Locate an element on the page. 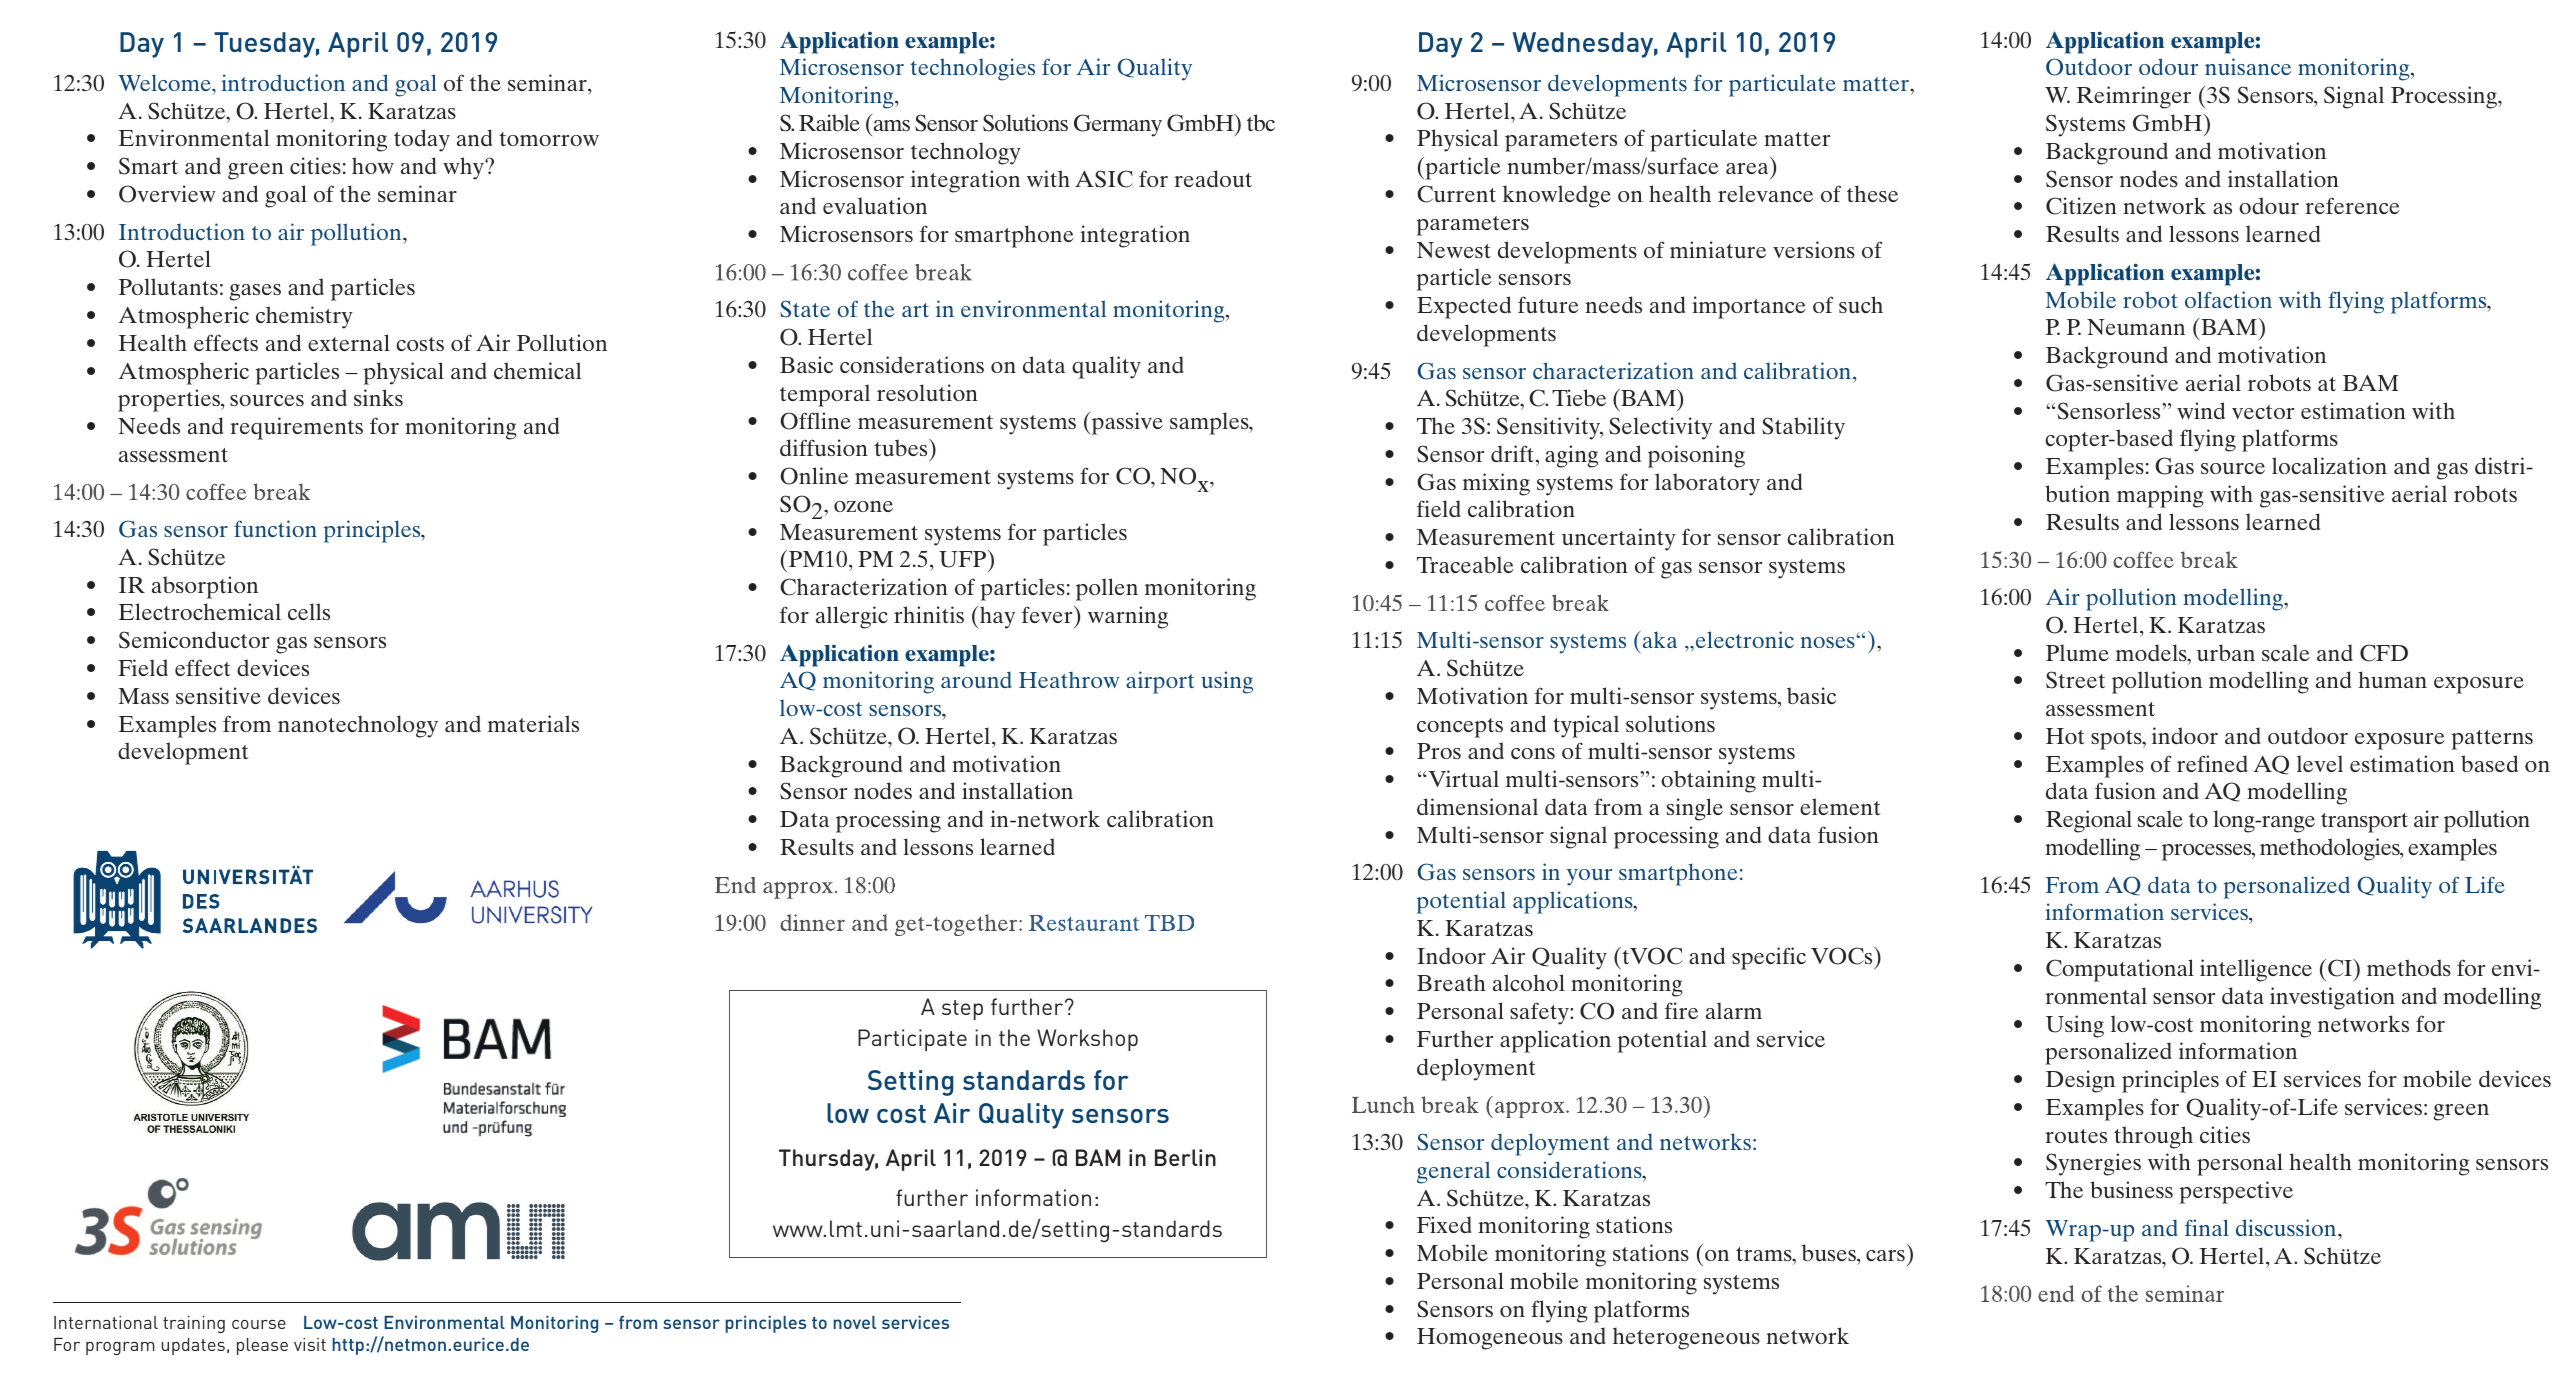 The height and width of the page is (1378, 2573). Design is located at coordinates (2080, 1081).
